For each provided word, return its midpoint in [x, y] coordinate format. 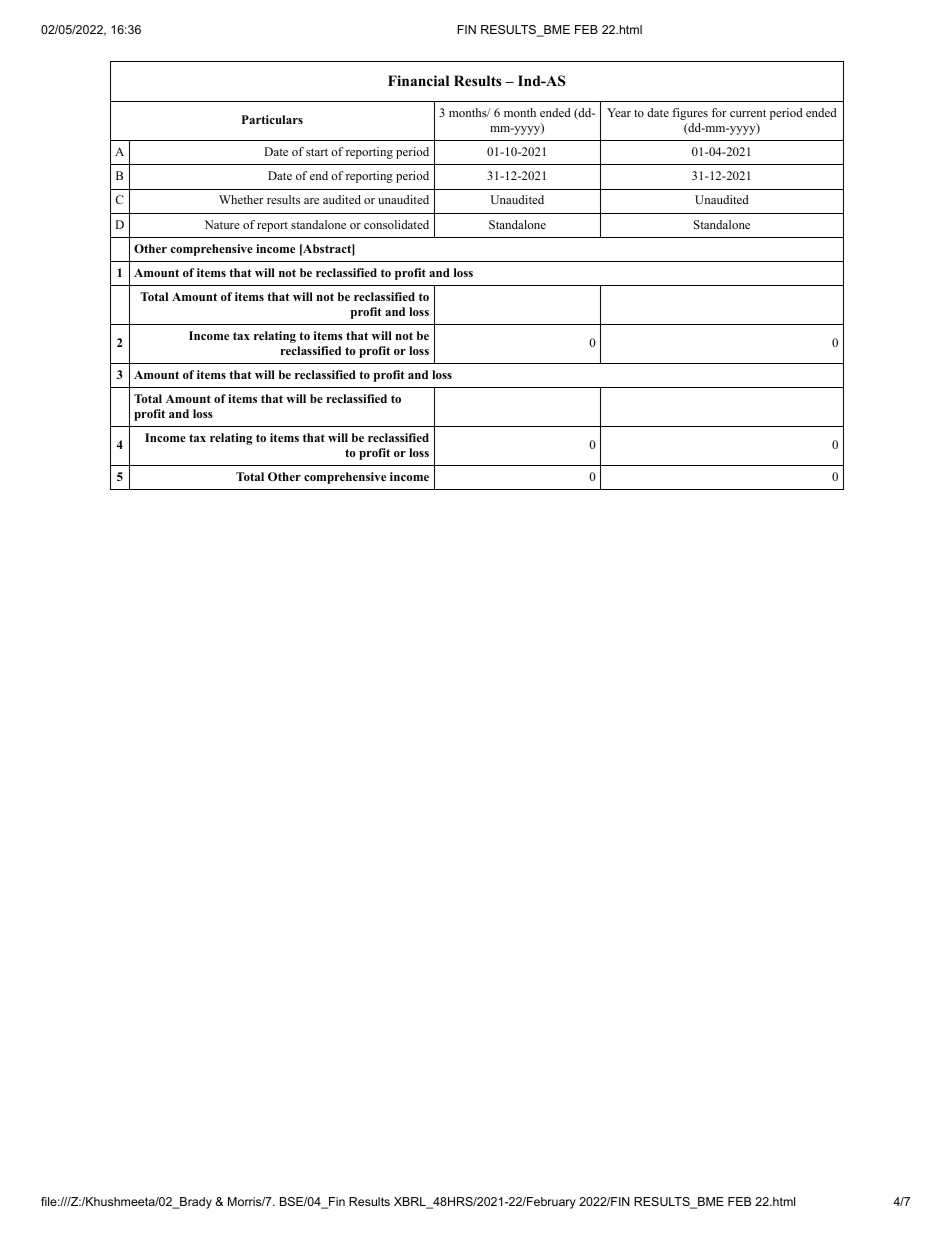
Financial [418, 80]
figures [690, 114]
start [317, 152]
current [748, 113]
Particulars [272, 119]
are [311, 201]
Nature [222, 224]
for [719, 112]
